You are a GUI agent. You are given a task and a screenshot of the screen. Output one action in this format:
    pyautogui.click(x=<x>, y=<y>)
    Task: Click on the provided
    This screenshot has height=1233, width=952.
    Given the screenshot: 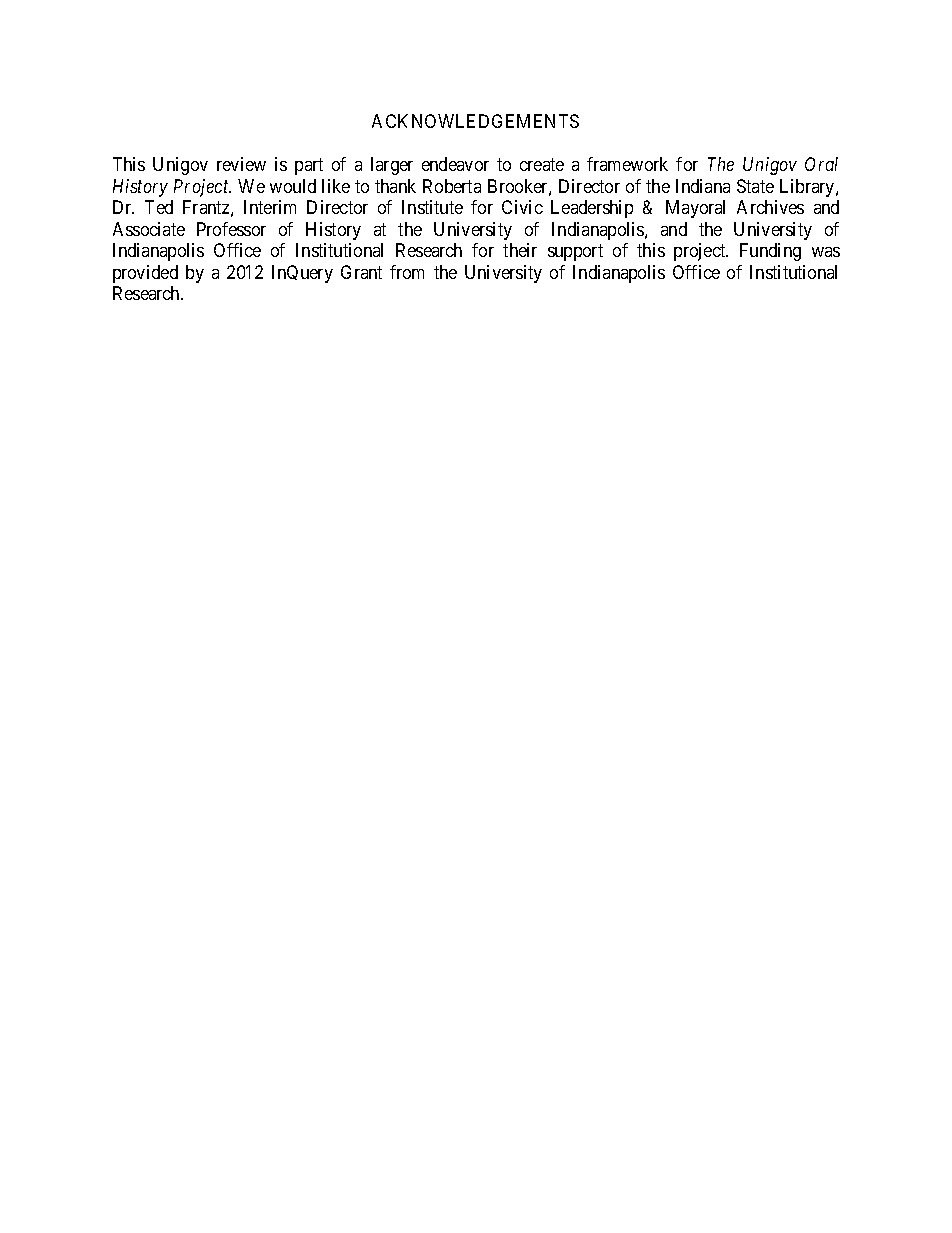 What is the action you would take?
    pyautogui.click(x=145, y=274)
